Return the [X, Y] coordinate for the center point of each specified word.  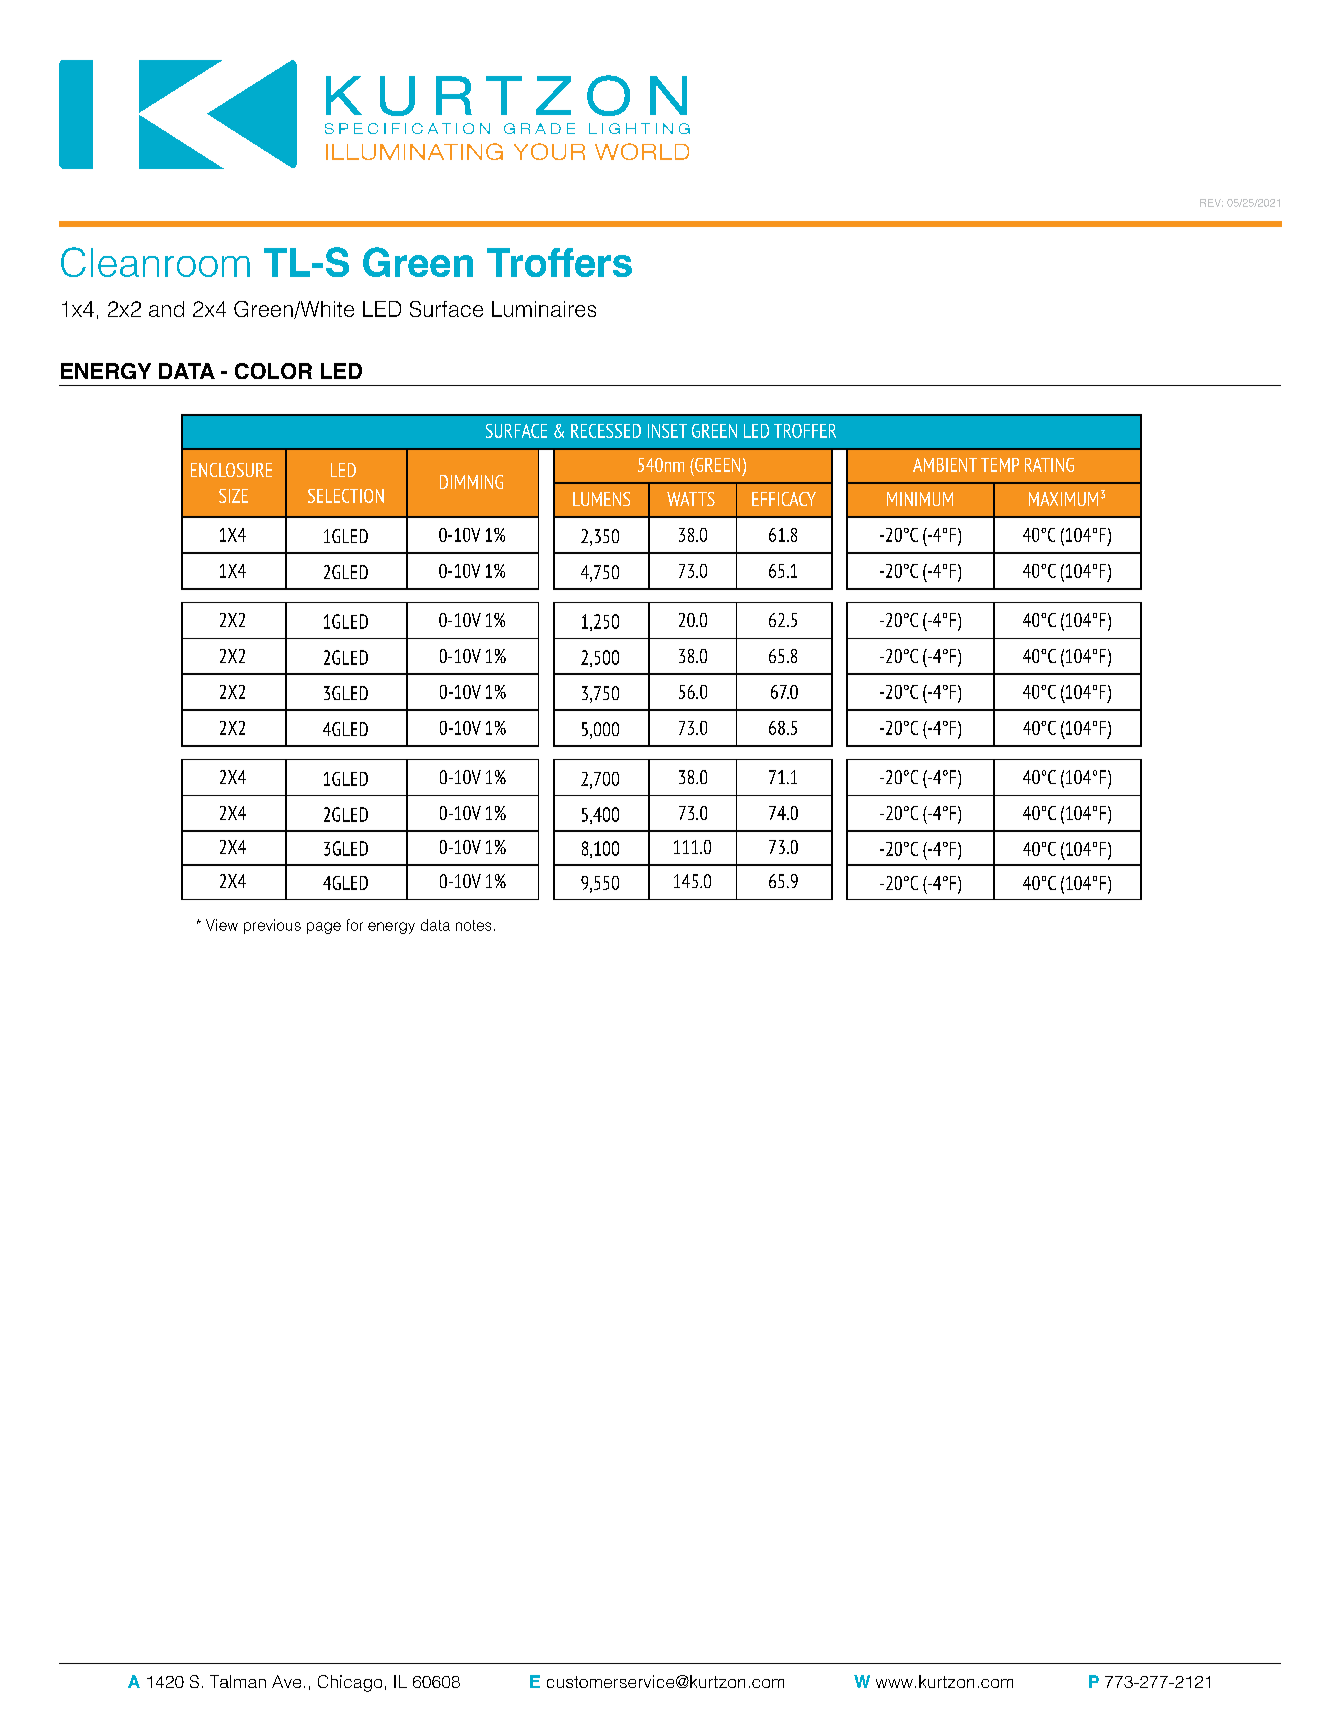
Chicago [350, 1683]
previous [272, 926]
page [324, 928]
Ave [286, 1681]
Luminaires [544, 309]
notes [473, 925]
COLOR [273, 371]
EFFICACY [784, 499]
